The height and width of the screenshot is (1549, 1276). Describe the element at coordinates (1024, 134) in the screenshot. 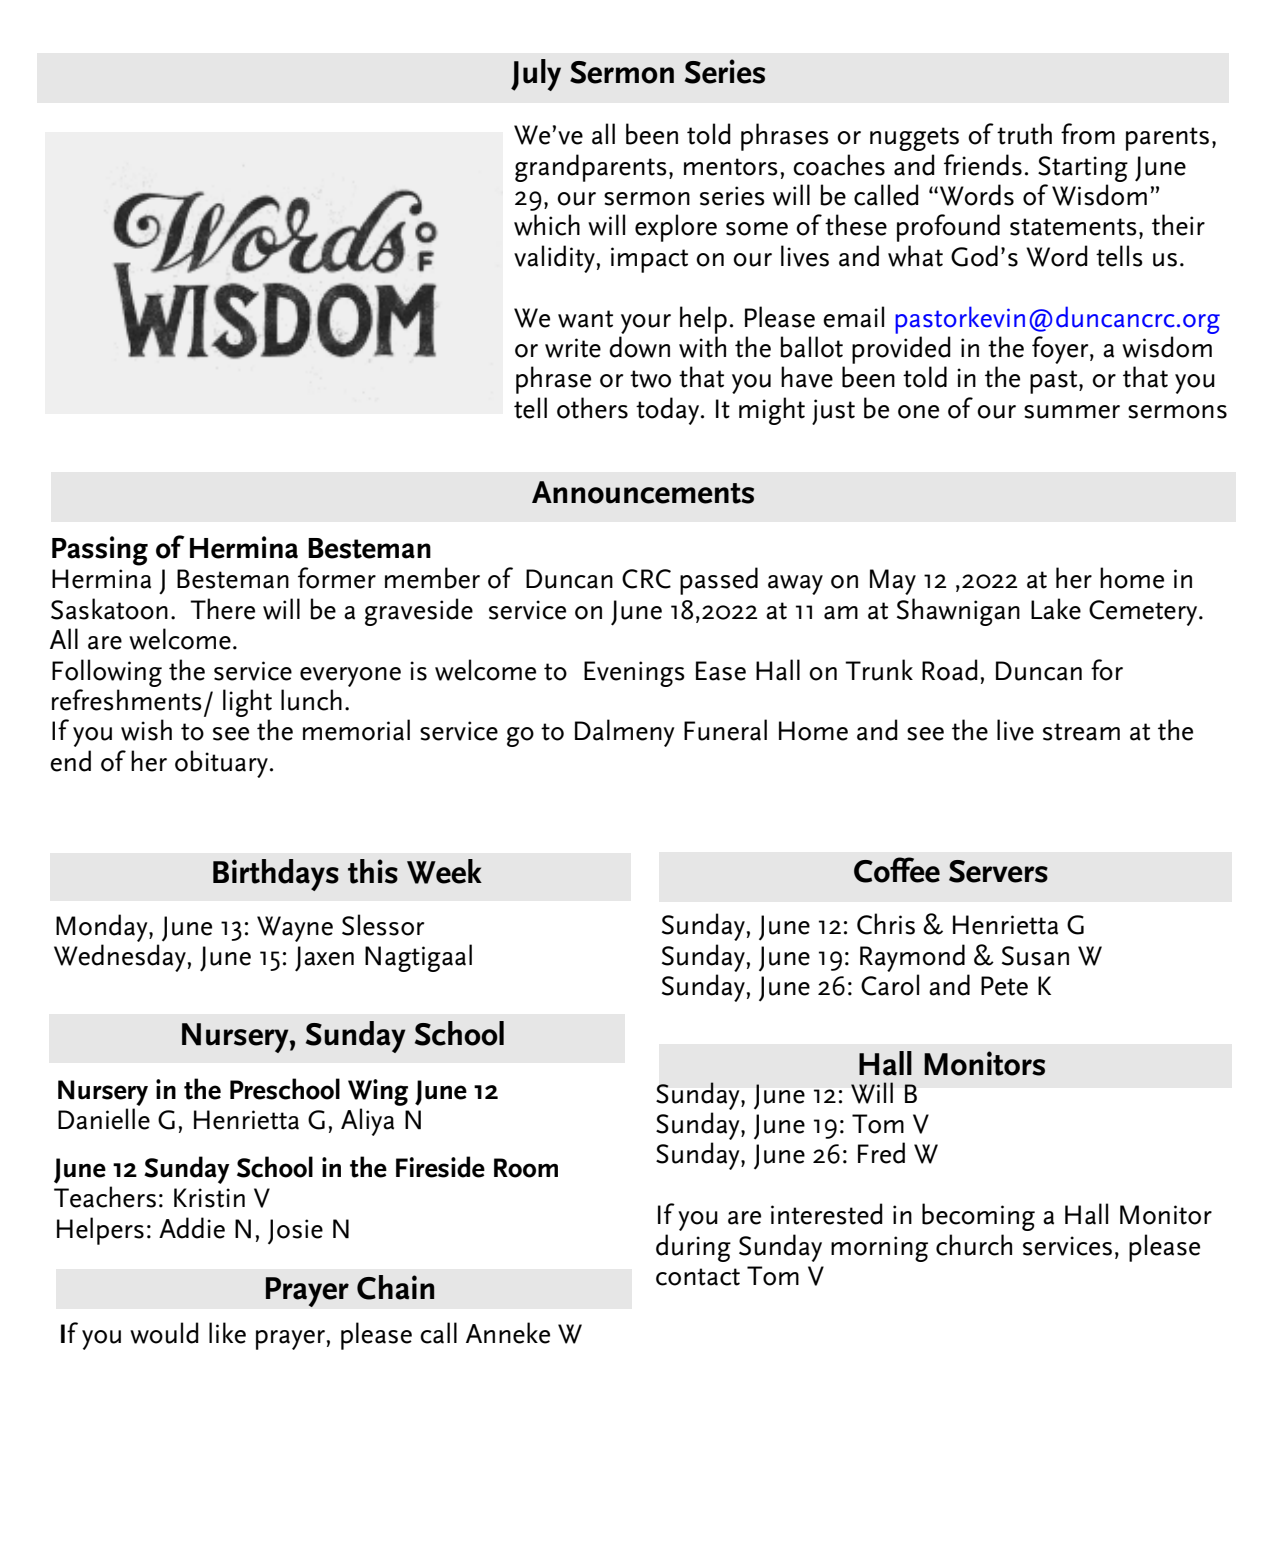

I see `truth` at that location.
